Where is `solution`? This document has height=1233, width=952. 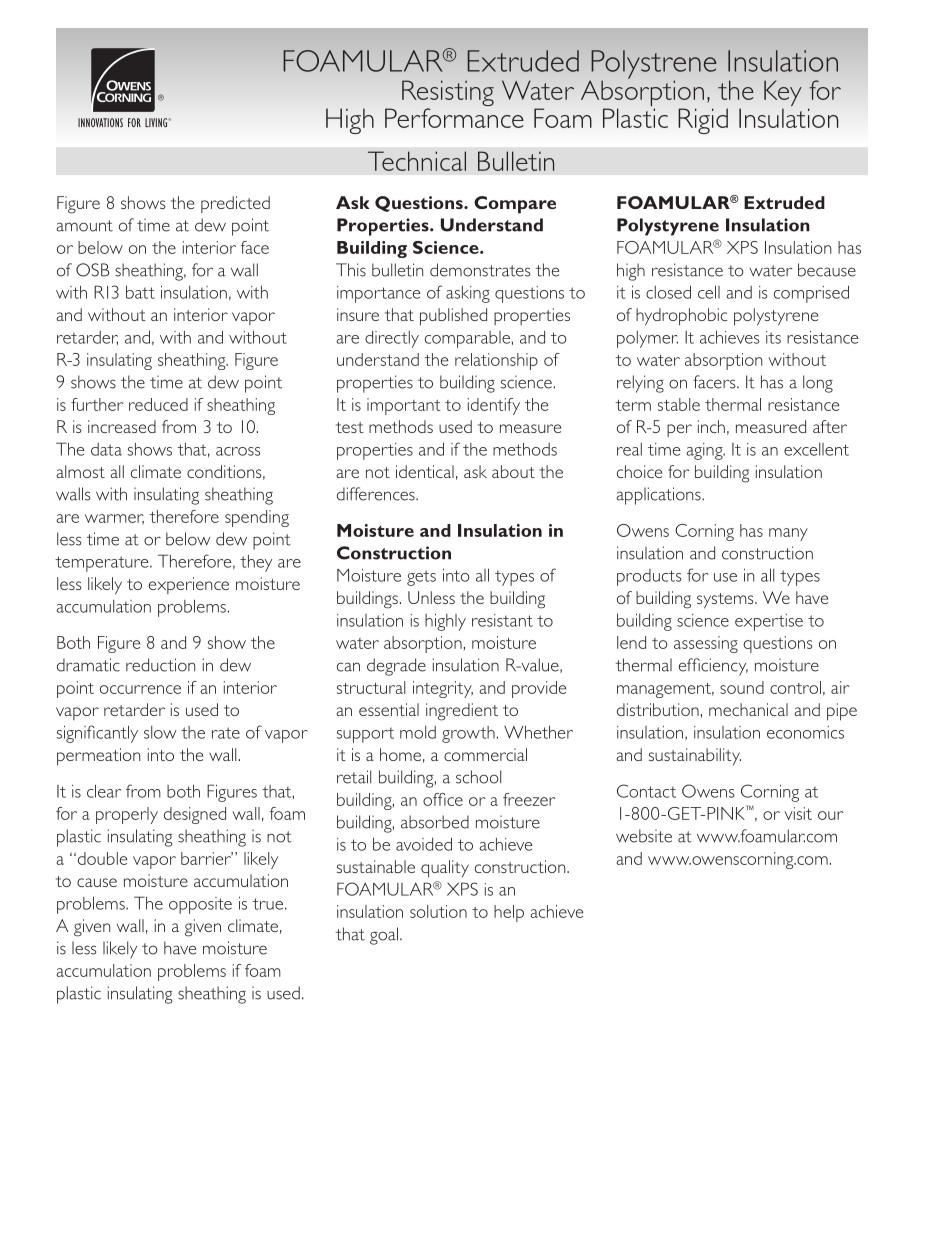
solution is located at coordinates (438, 911).
